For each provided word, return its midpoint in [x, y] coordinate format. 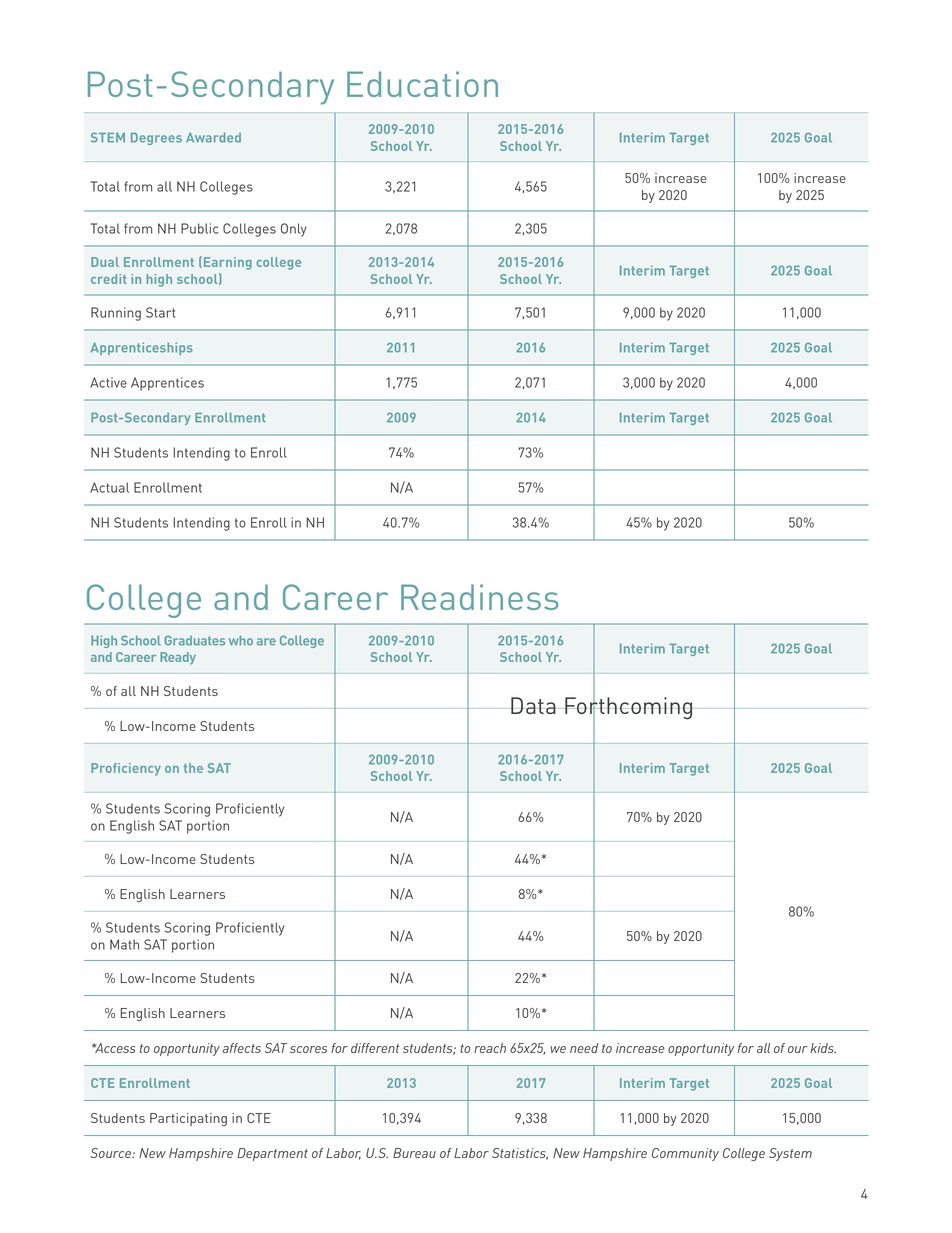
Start [160, 312]
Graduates [194, 640]
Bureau [414, 1153]
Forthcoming [628, 708]
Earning [226, 263]
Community [685, 1154]
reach [490, 1048]
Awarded [213, 137]
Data [533, 705]
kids [823, 1048]
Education [422, 84]
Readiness [479, 597]
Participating [188, 1119]
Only [294, 230]
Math [124, 944]
